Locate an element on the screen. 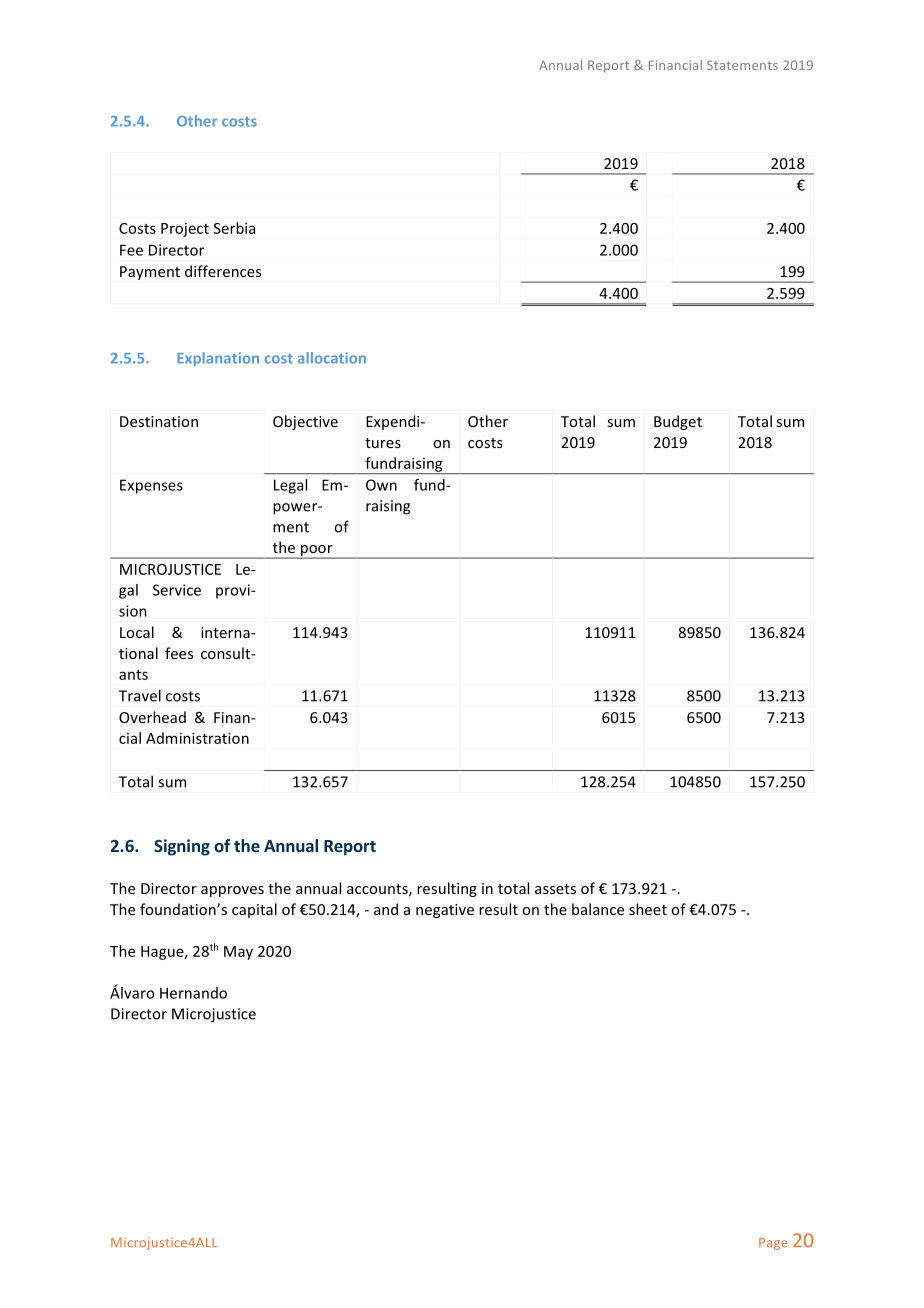  Overhead is located at coordinates (152, 717).
